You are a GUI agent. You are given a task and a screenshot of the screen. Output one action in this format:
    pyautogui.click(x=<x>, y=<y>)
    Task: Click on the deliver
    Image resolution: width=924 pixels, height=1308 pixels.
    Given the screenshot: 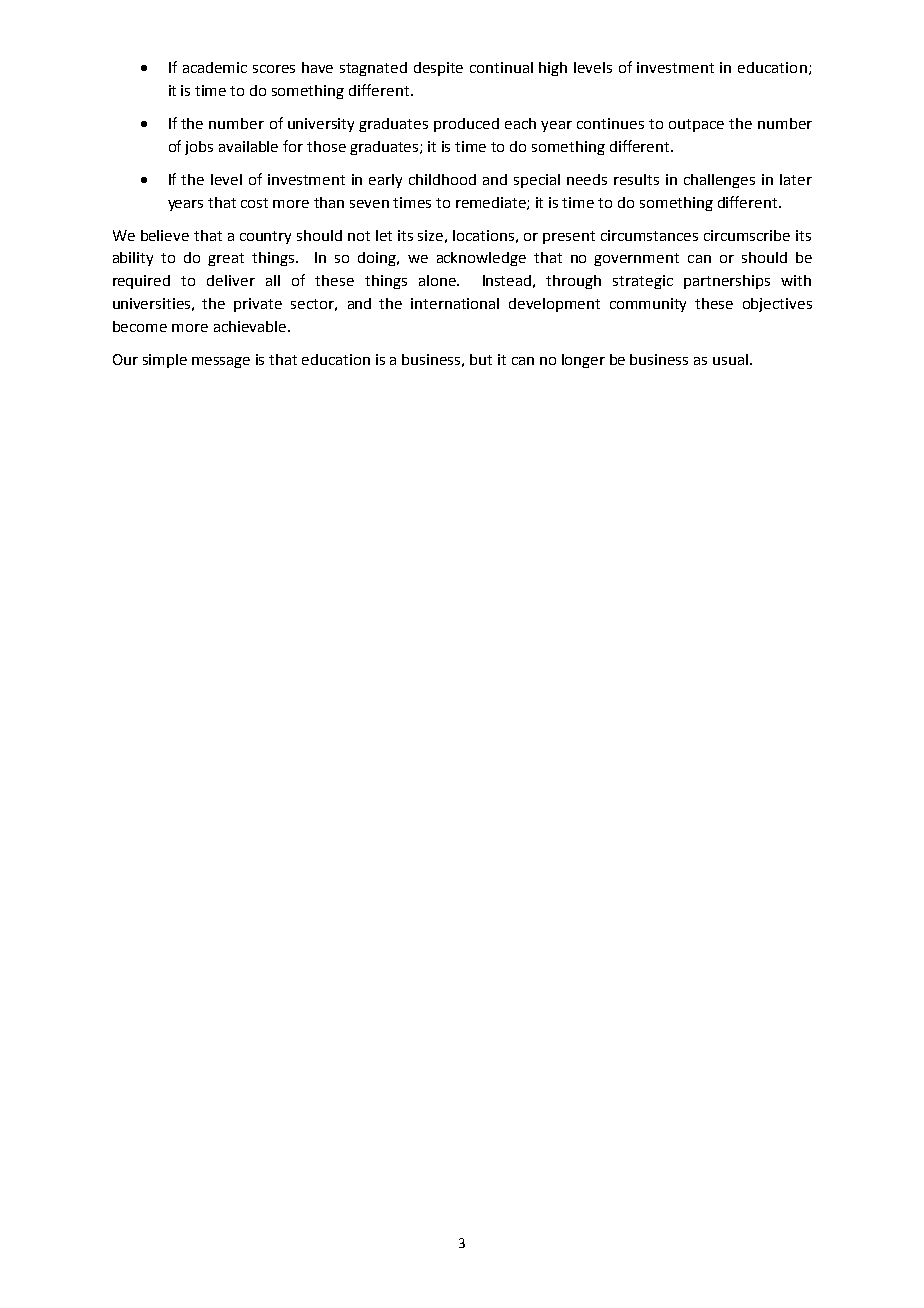 What is the action you would take?
    pyautogui.click(x=231, y=280)
